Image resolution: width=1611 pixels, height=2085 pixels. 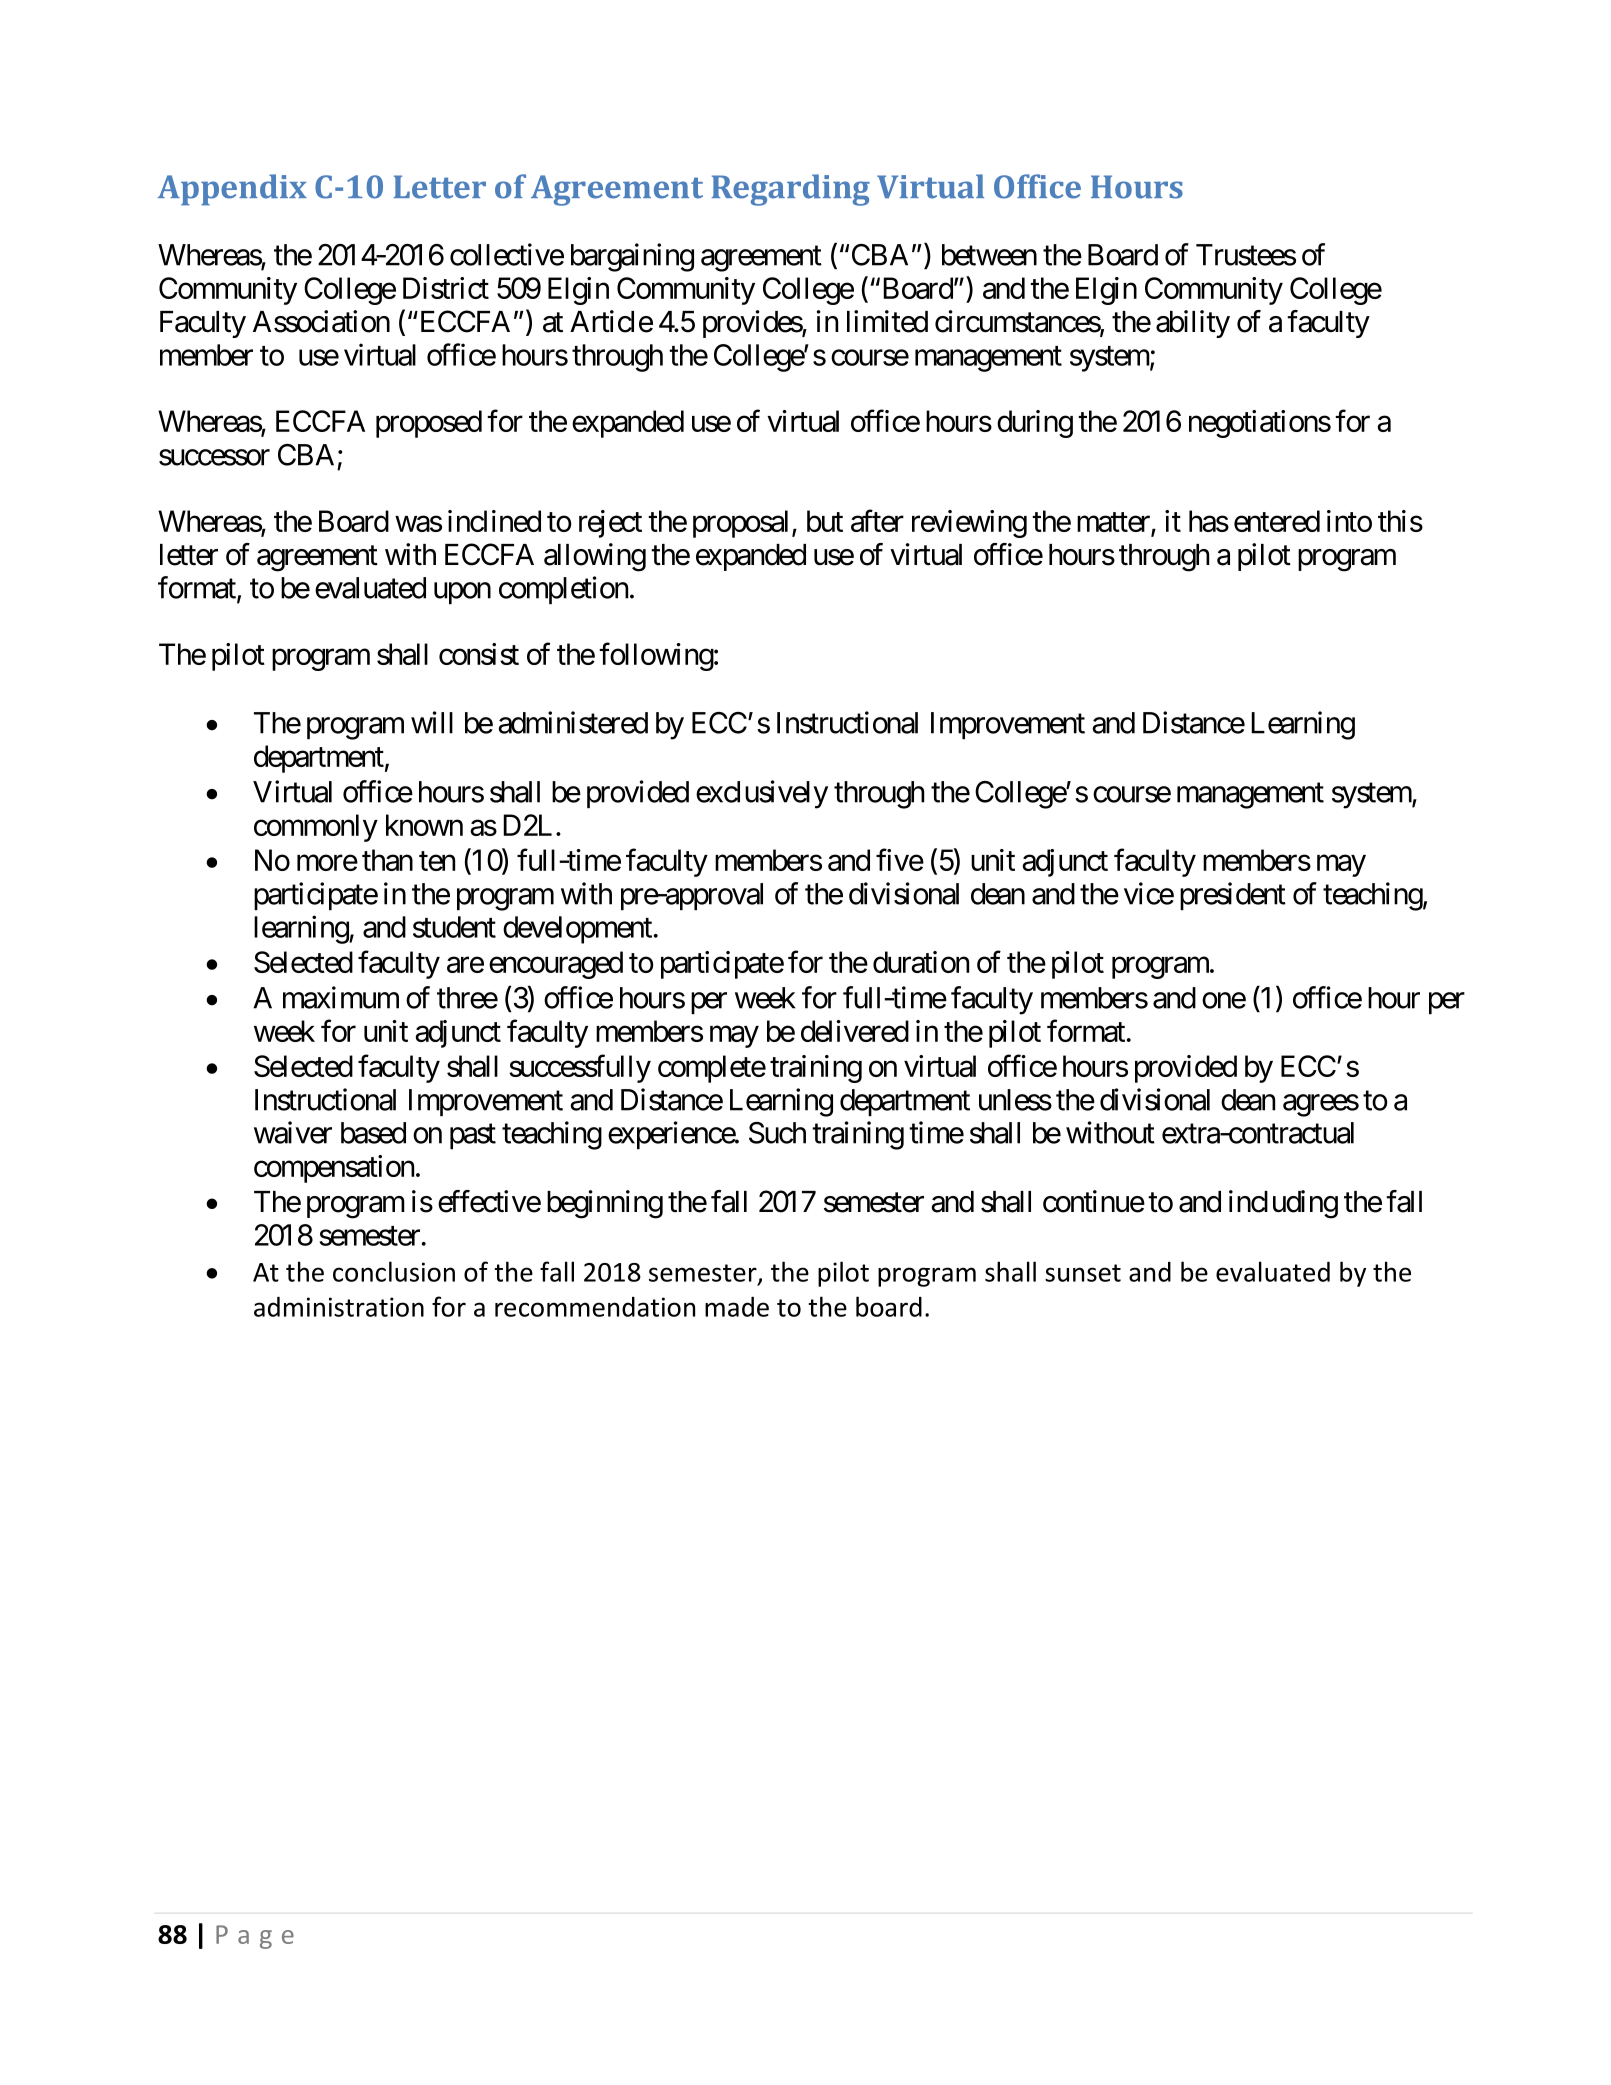 I want to click on maximum, so click(x=341, y=997).
